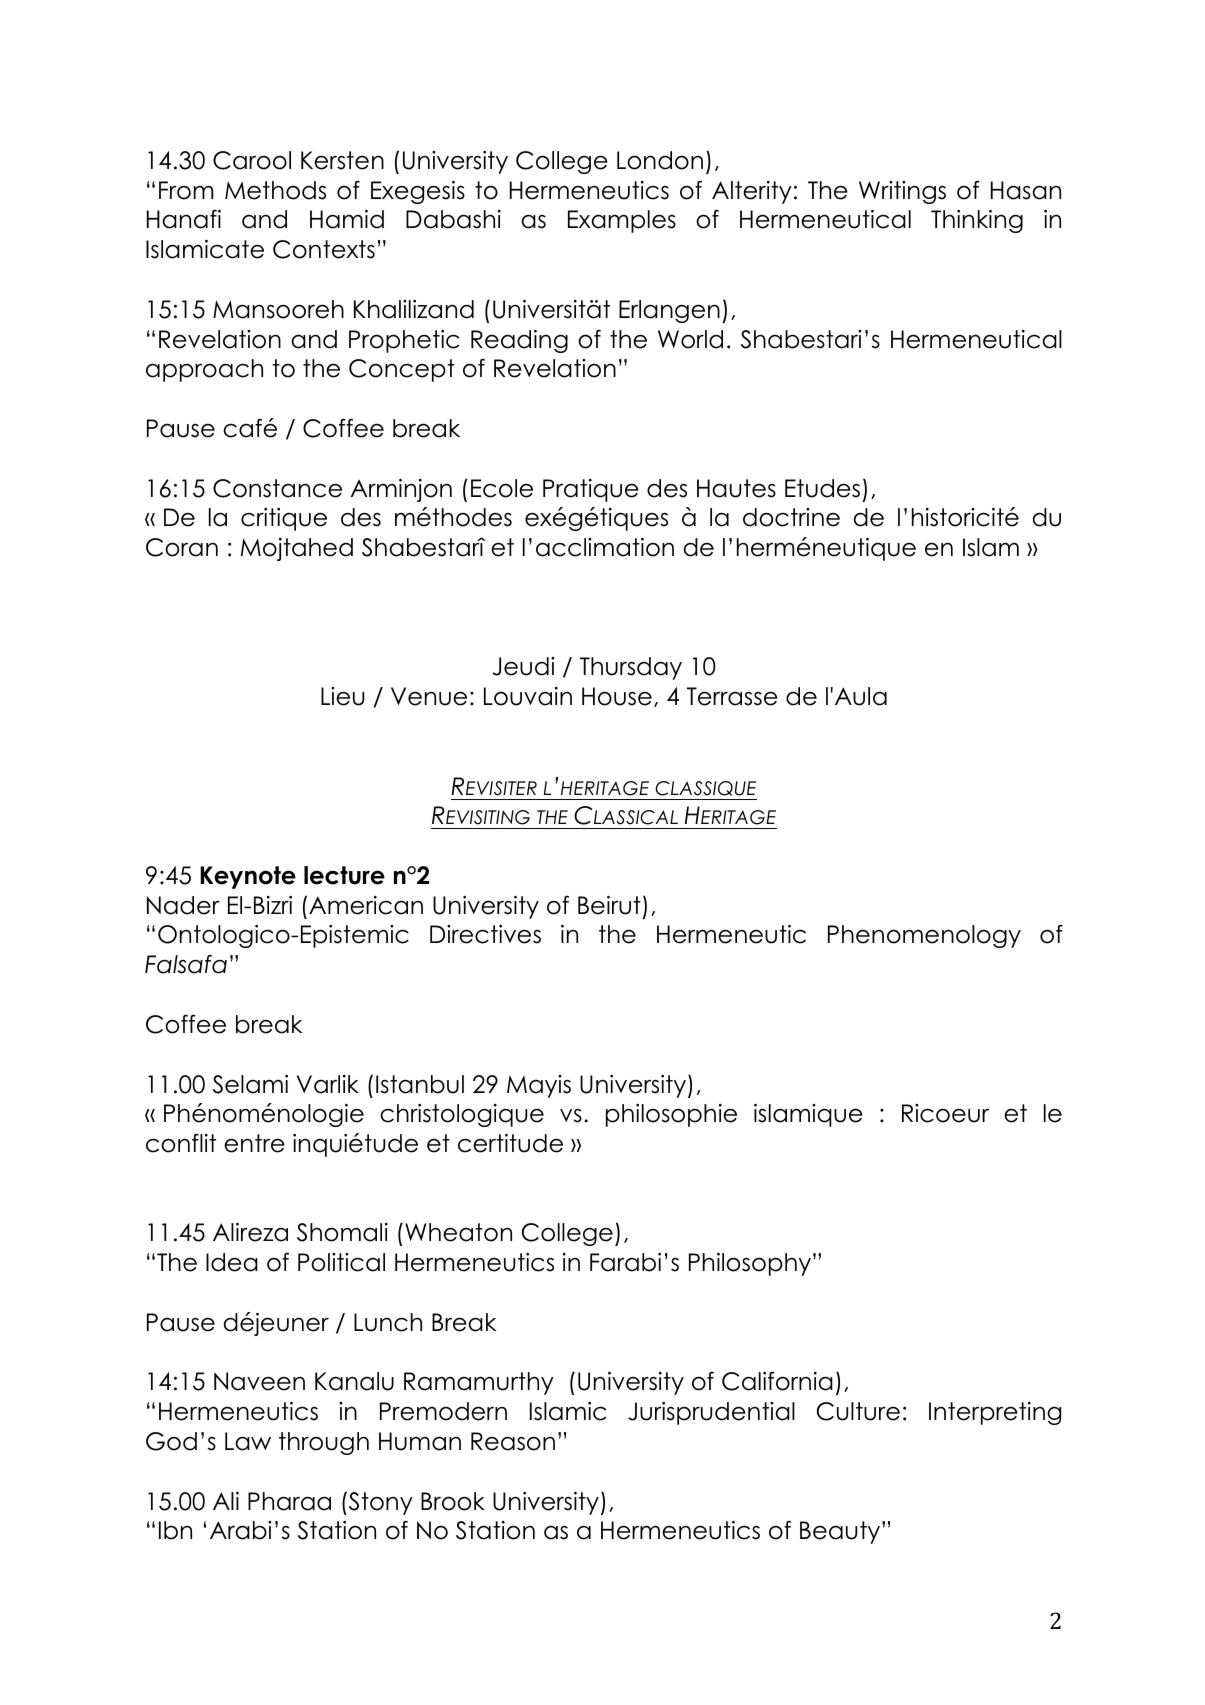 The height and width of the page is (1705, 1205). Describe the element at coordinates (622, 221) in the page. I see `Examples` at that location.
